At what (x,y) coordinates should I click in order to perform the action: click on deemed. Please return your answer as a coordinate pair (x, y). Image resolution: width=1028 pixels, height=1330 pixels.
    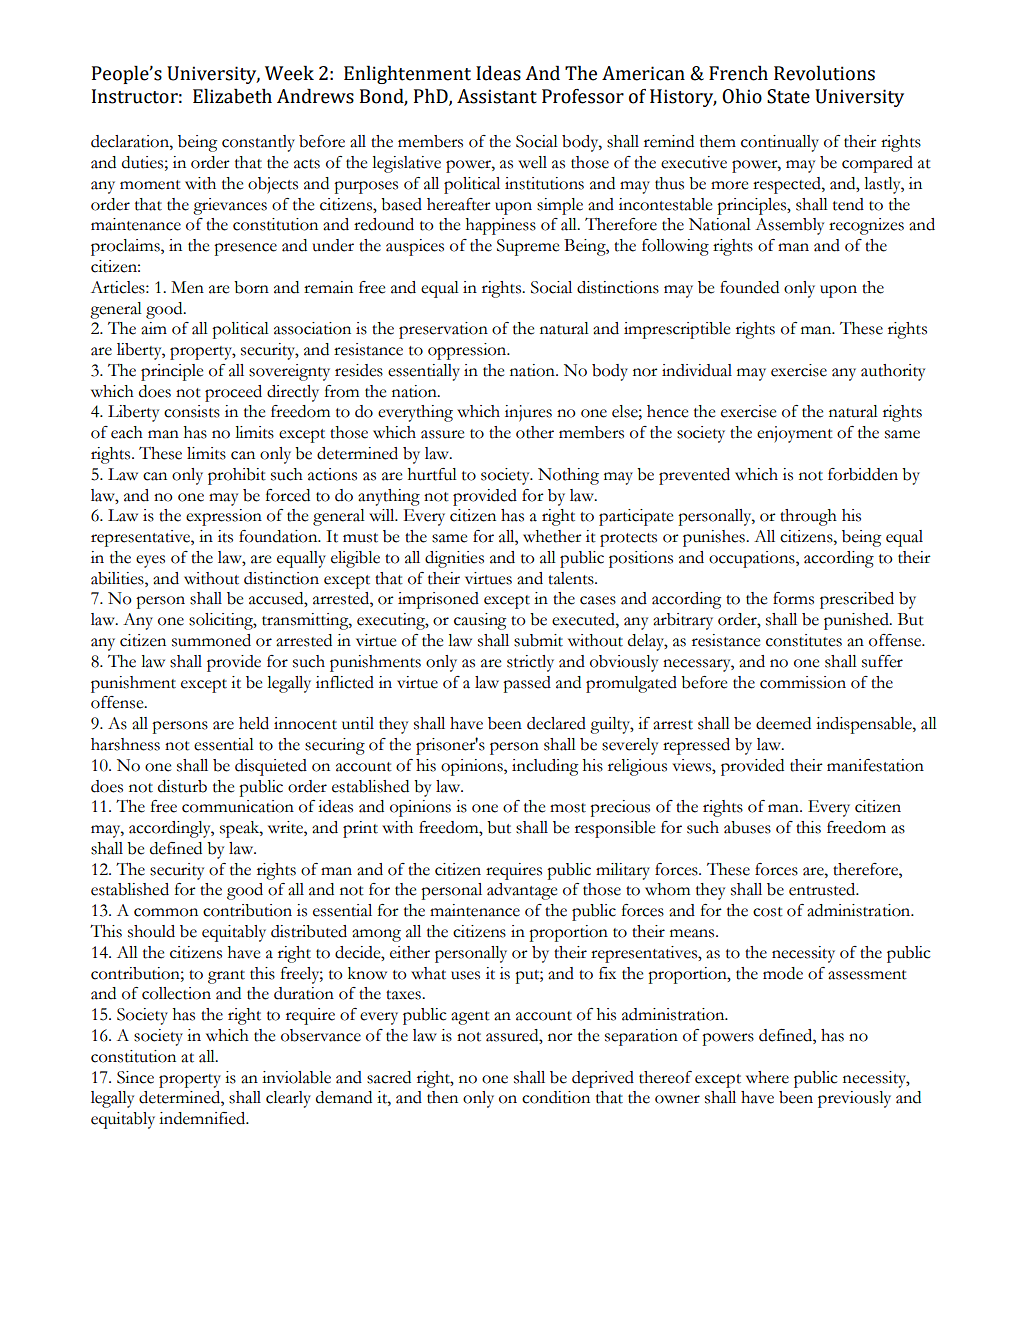
    Looking at the image, I should click on (783, 723).
